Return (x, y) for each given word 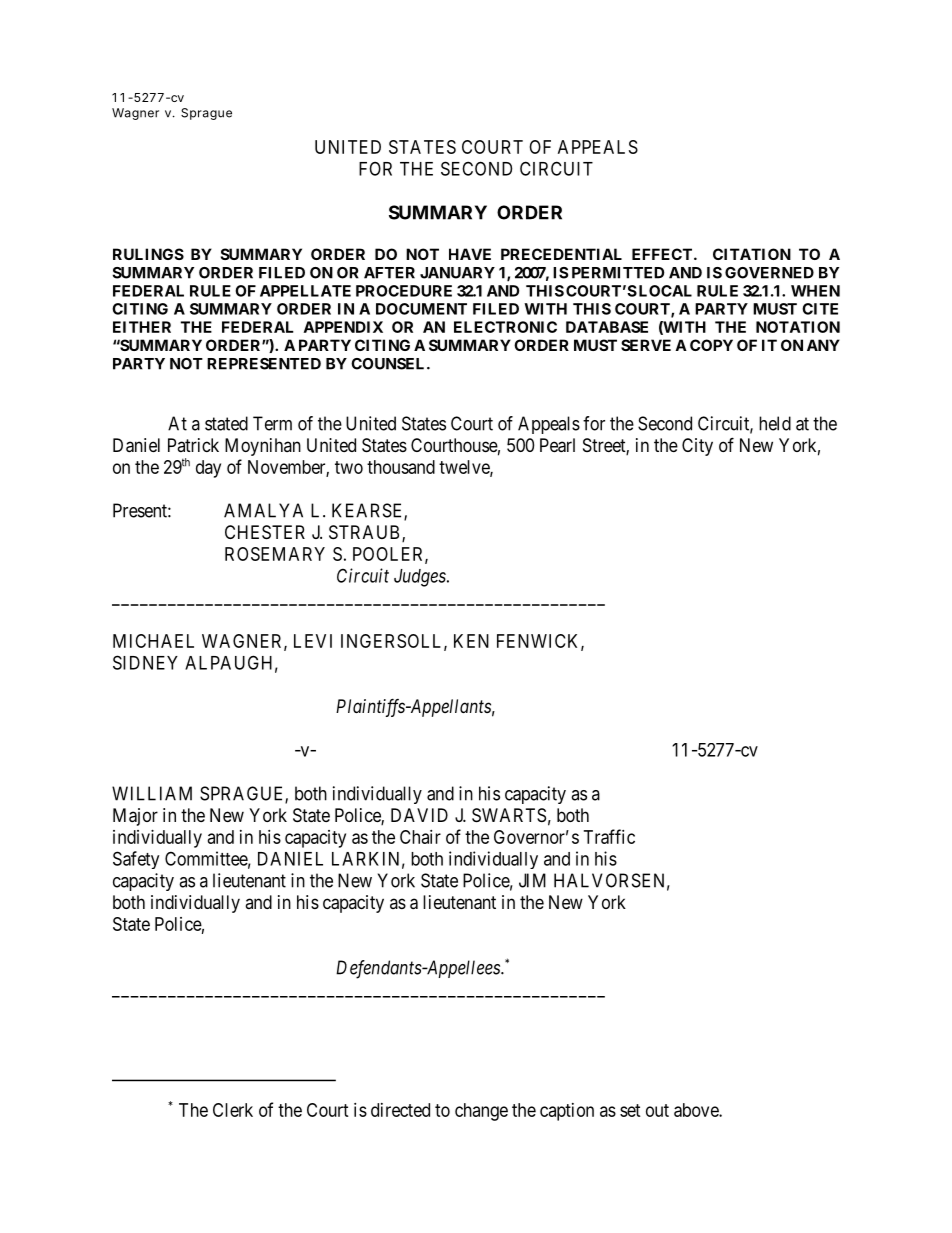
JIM (532, 880)
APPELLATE (305, 291)
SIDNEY (145, 662)
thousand (401, 467)
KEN (471, 641)
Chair (420, 837)
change (481, 1112)
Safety (136, 860)
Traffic (609, 836)
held (775, 423)
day (208, 469)
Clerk (233, 1110)
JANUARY (457, 273)
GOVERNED (769, 273)
